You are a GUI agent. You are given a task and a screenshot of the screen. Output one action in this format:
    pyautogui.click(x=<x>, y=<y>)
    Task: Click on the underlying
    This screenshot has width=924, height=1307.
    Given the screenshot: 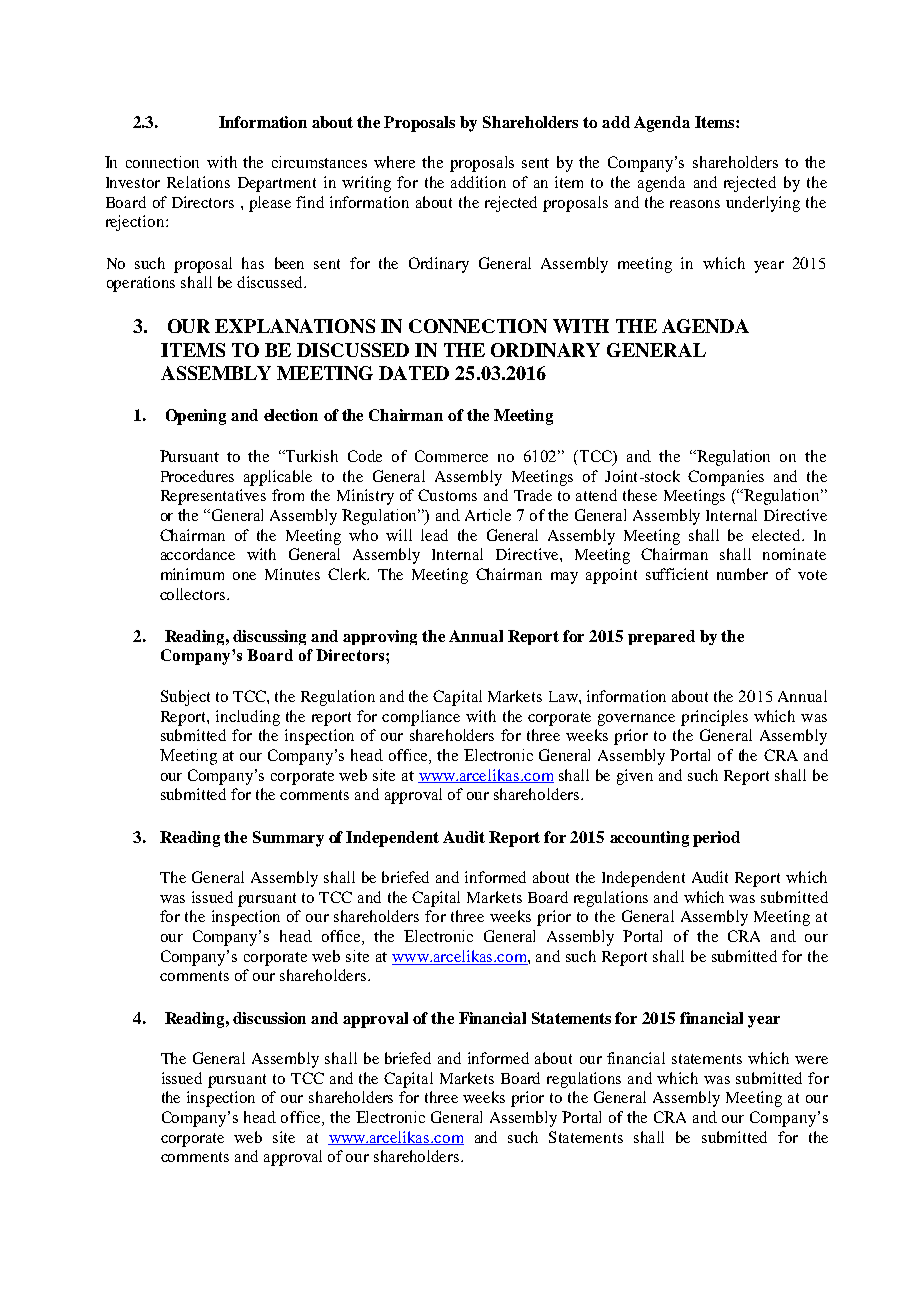 What is the action you would take?
    pyautogui.click(x=763, y=204)
